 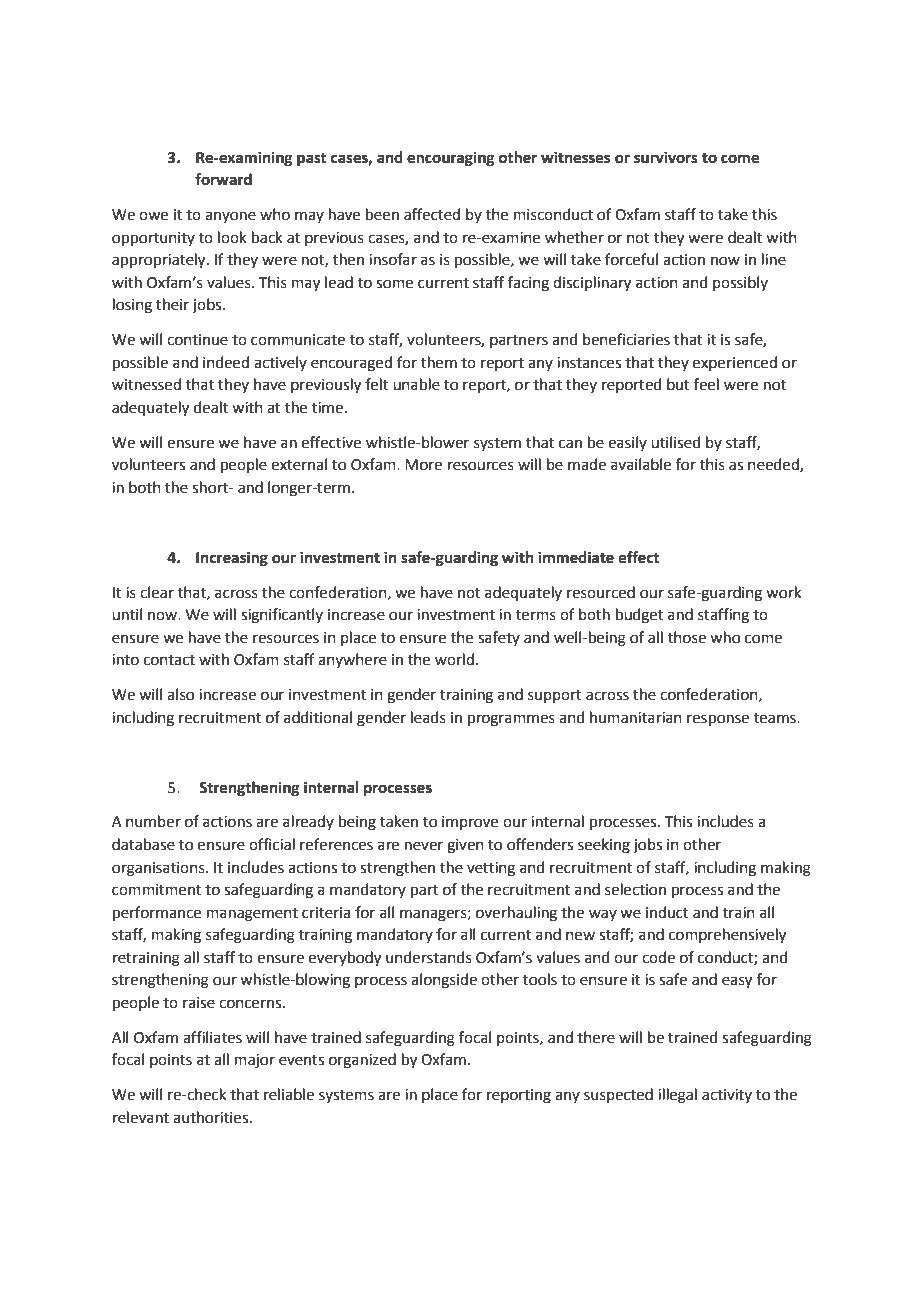 What do you see at coordinates (687, 637) in the page?
I see `those` at bounding box center [687, 637].
